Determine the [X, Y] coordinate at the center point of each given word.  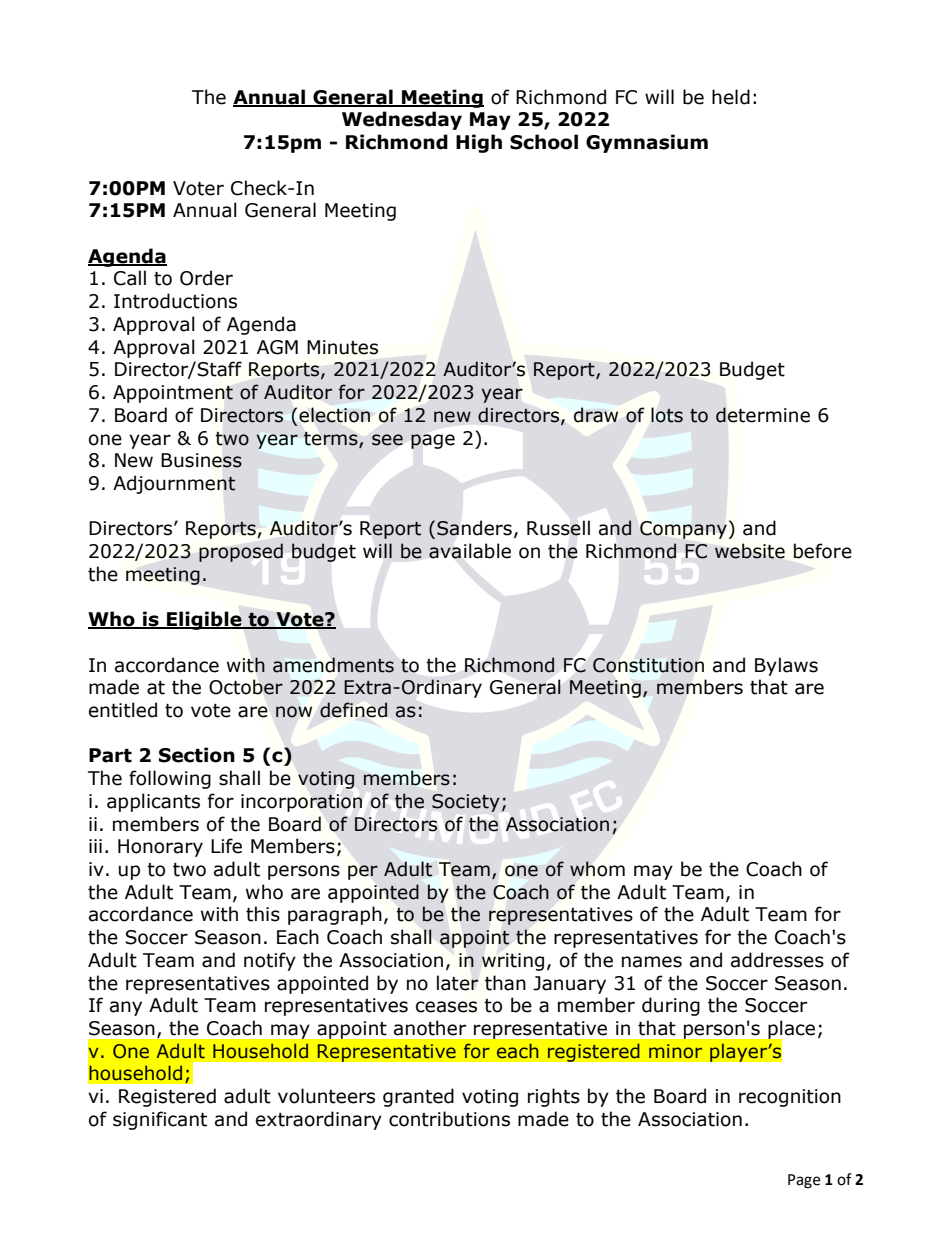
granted [418, 1097]
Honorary [160, 848]
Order [206, 278]
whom [597, 869]
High [479, 143]
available [470, 551]
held [731, 97]
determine [763, 415]
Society [466, 803]
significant [160, 1120]
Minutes [342, 347]
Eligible [204, 620]
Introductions [175, 301]
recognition [790, 1098]
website [750, 551]
